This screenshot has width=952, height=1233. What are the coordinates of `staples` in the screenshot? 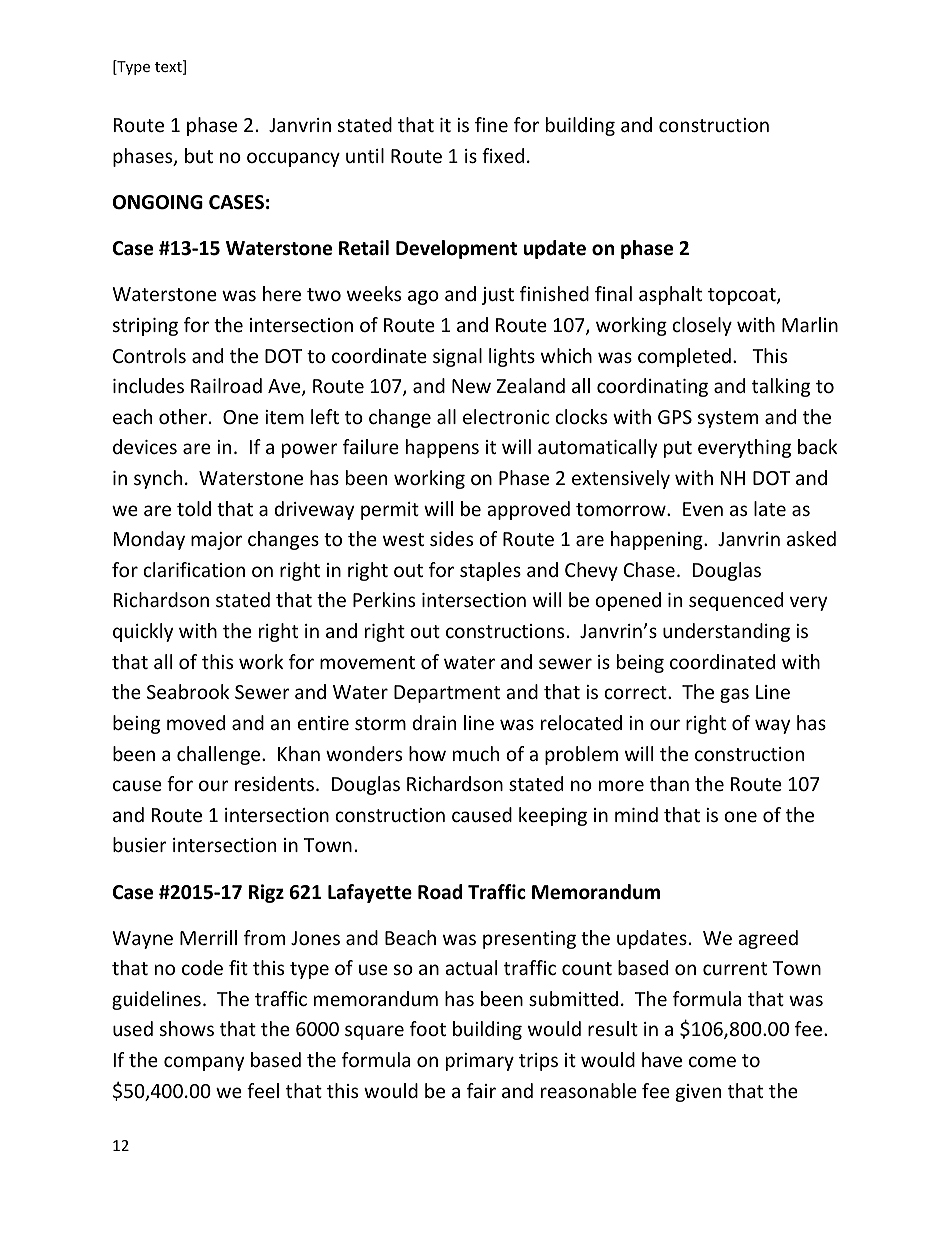 It's located at (490, 571).
